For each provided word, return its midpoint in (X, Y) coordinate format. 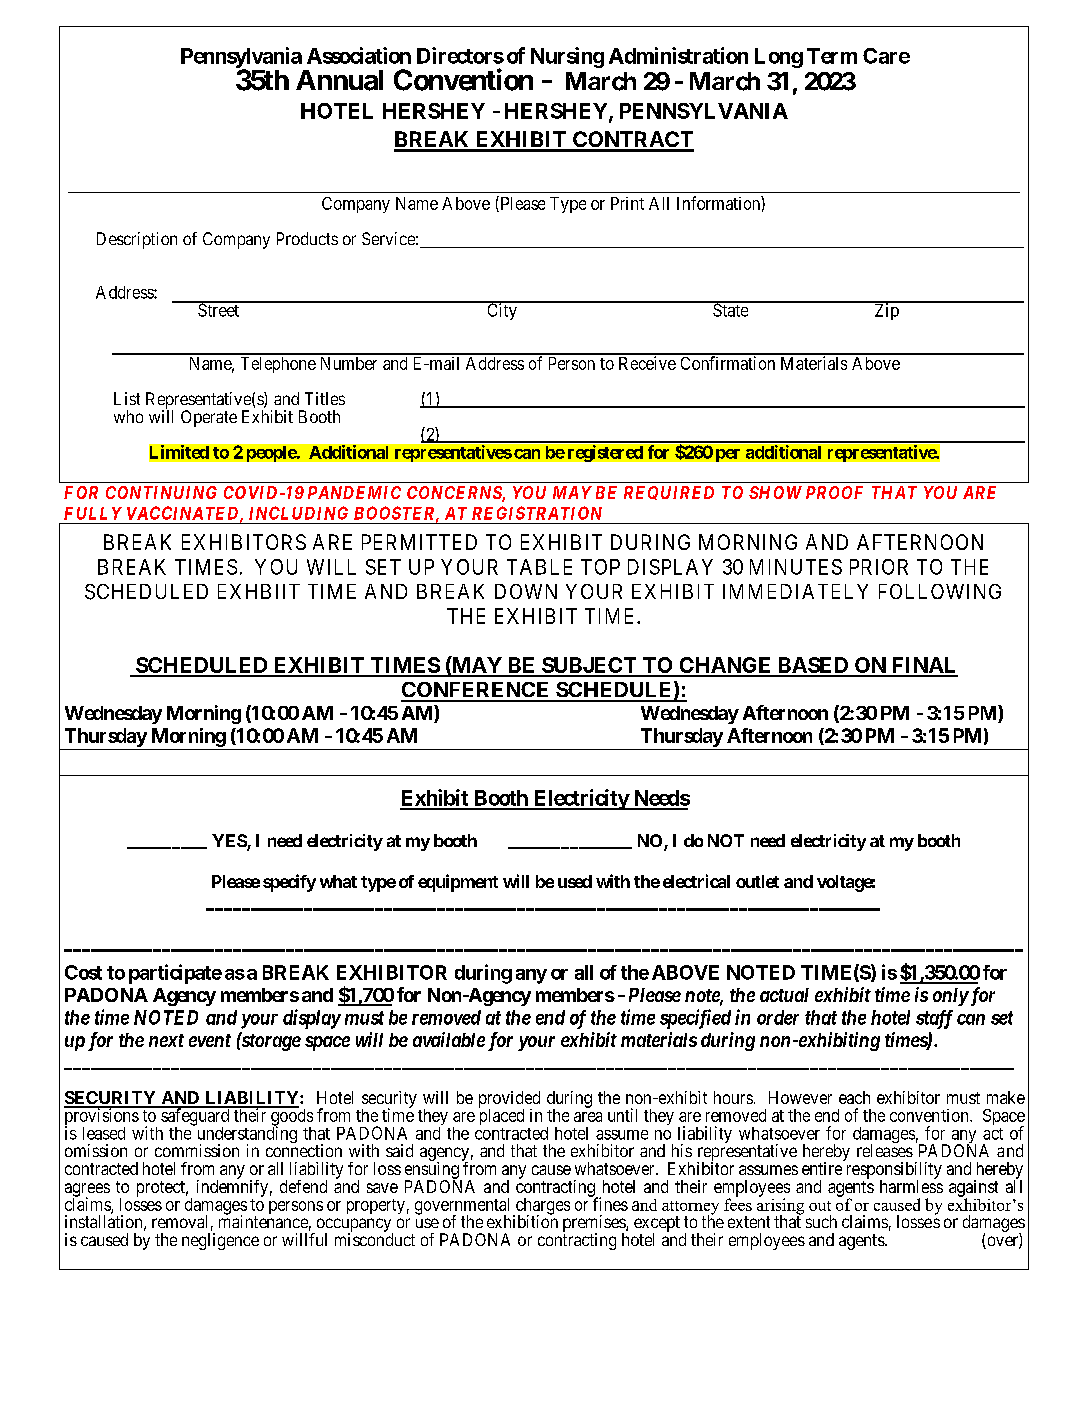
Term (832, 56)
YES (230, 842)
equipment (458, 883)
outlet (757, 881)
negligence (220, 1241)
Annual (339, 80)
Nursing (567, 57)
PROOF (834, 492)
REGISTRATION (537, 513)
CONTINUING (161, 492)
